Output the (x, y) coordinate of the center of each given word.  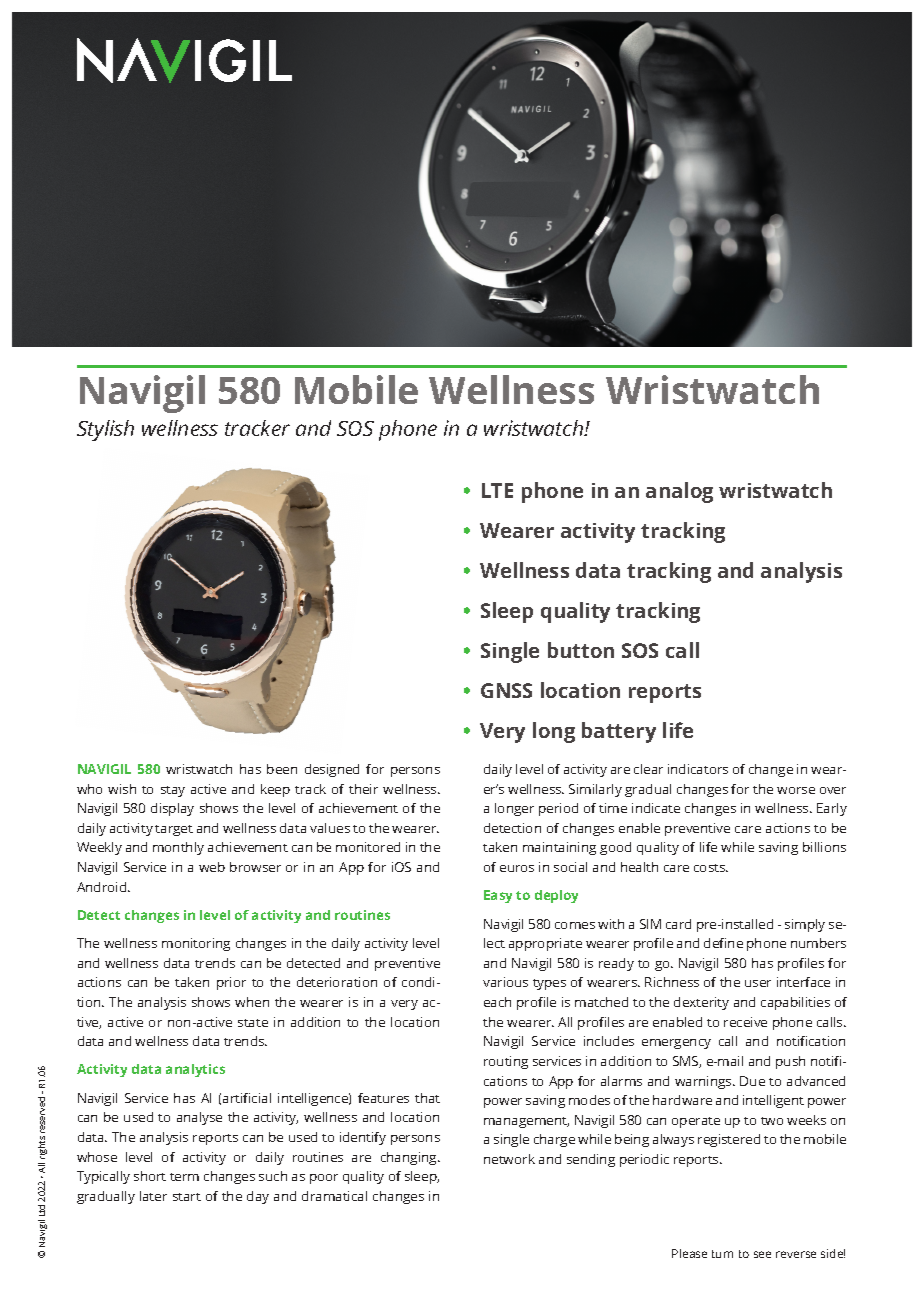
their (363, 789)
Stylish (105, 430)
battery (619, 732)
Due (752, 1081)
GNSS (506, 690)
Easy (498, 896)
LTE (497, 490)
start (187, 1197)
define (723, 943)
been (282, 769)
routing (506, 1062)
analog (679, 492)
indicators (698, 769)
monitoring (196, 944)
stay (173, 791)
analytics (195, 1070)
